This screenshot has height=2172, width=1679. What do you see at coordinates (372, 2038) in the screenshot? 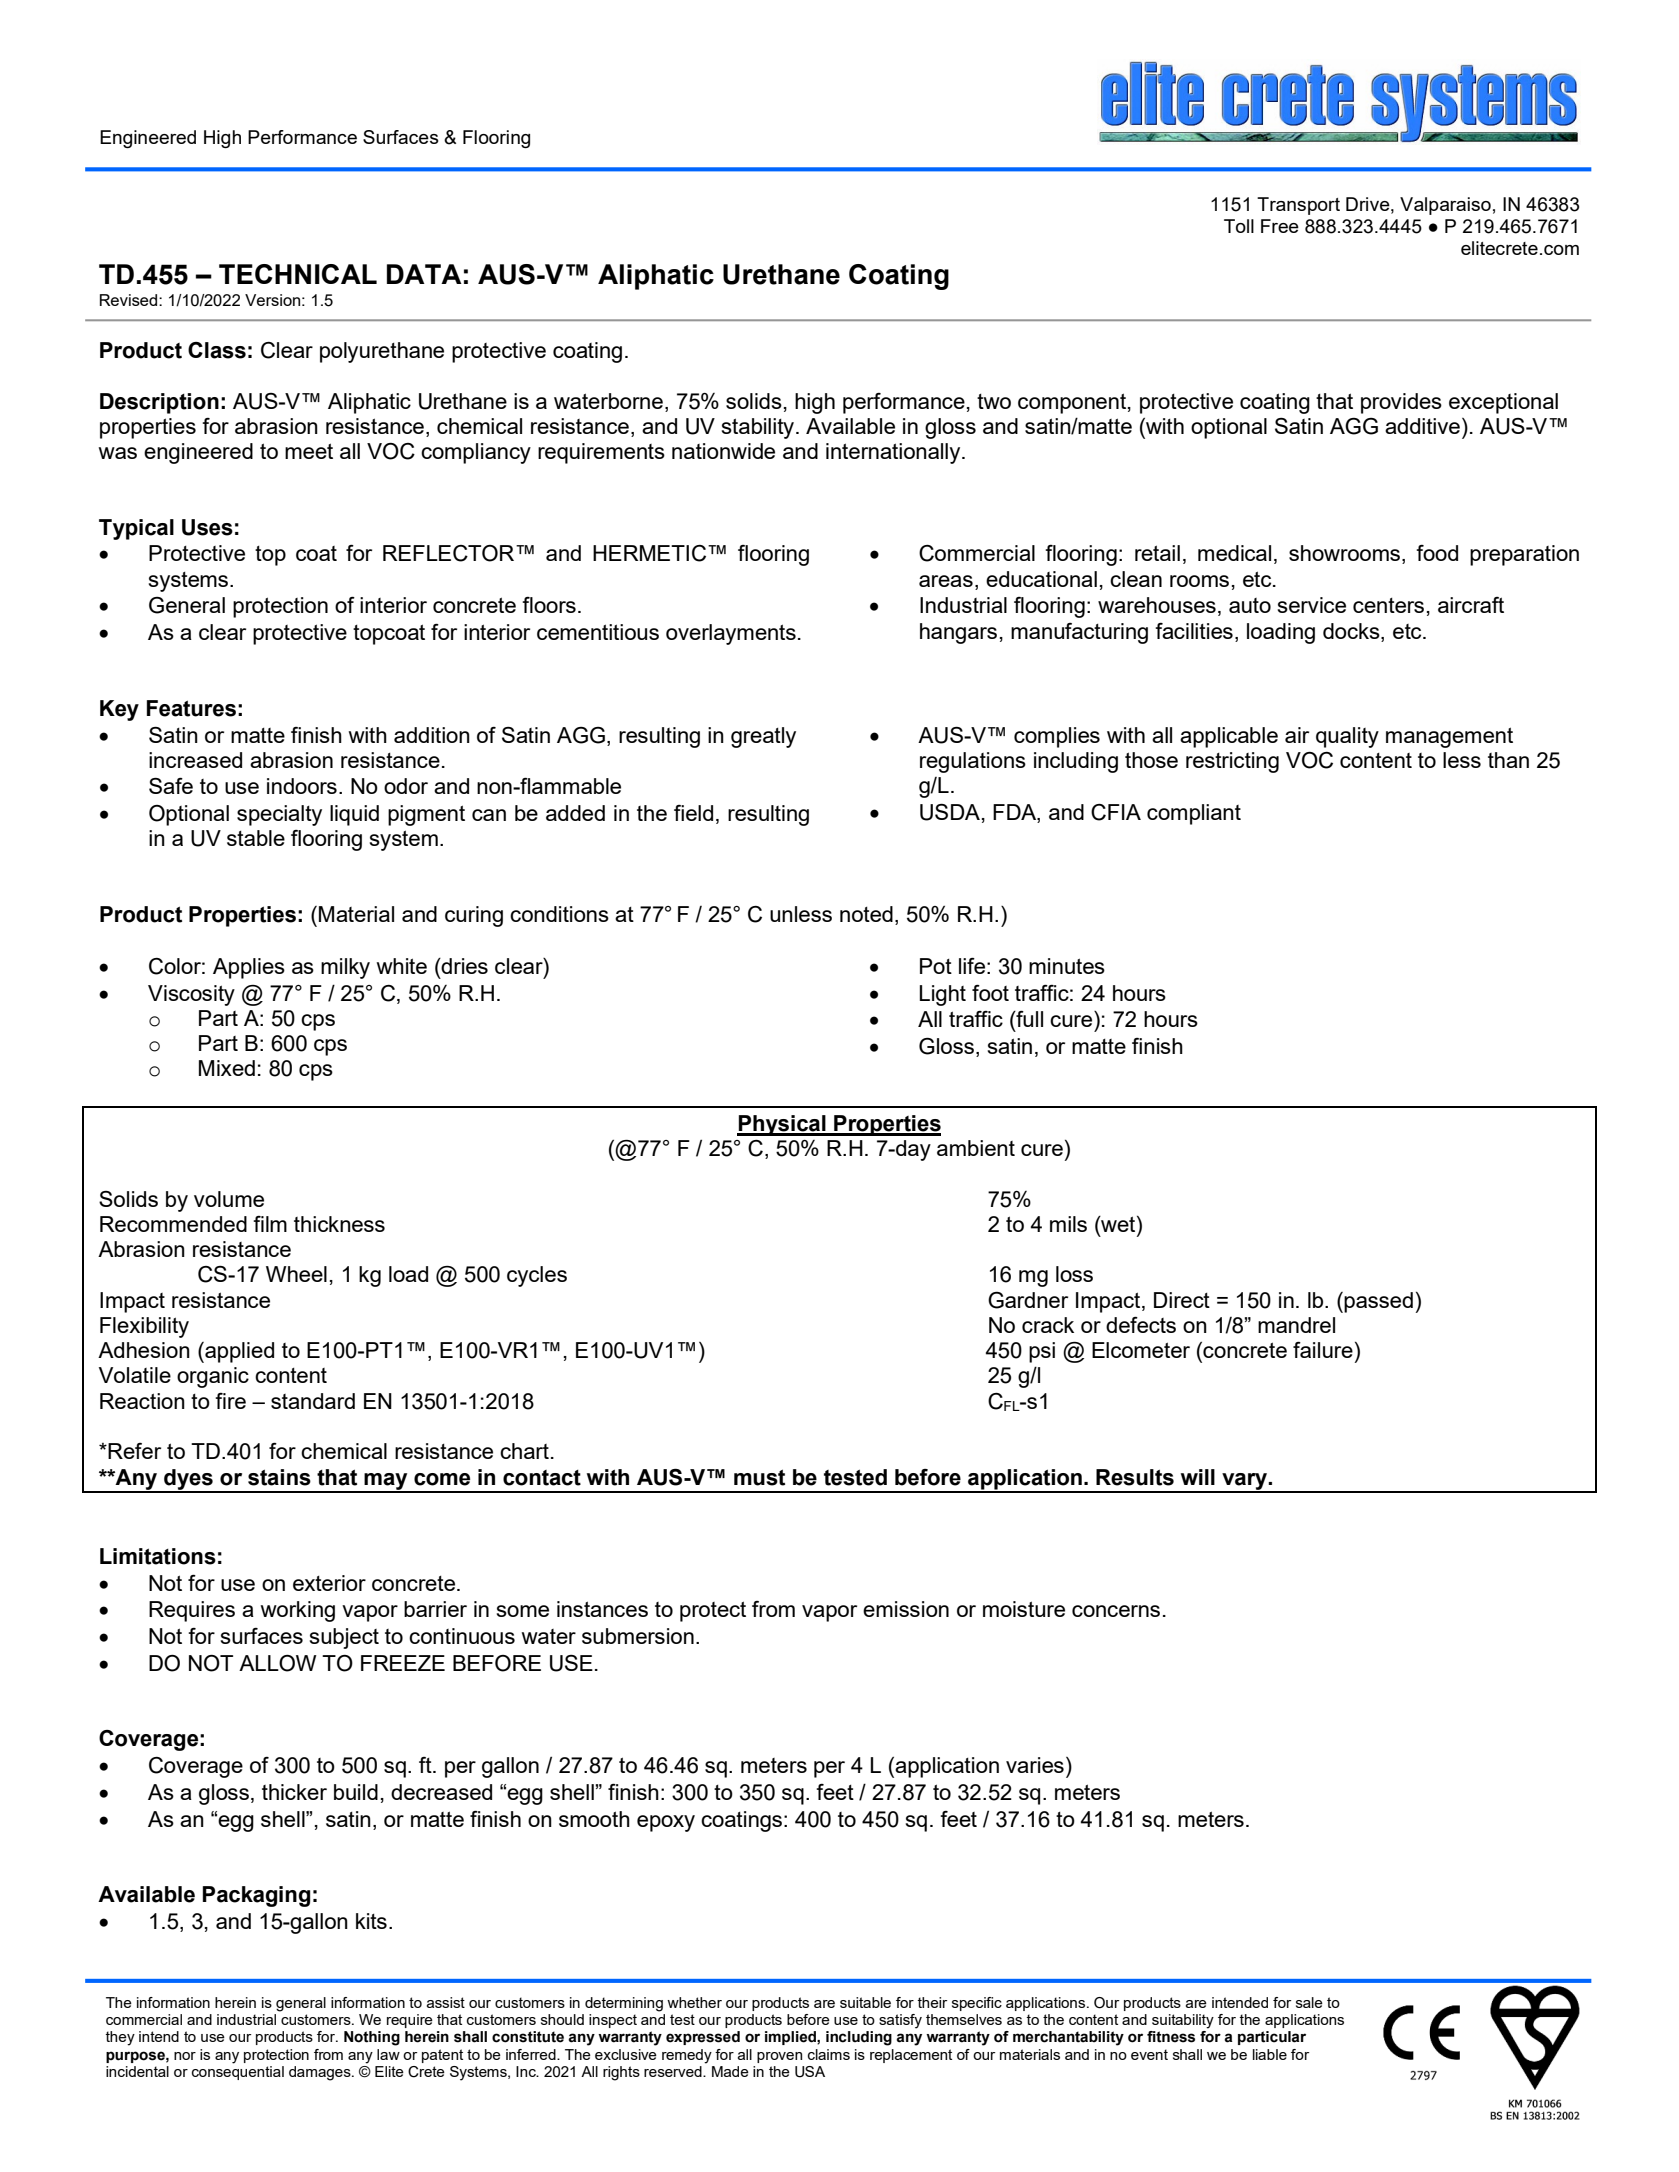
I see `Nothing` at bounding box center [372, 2038].
